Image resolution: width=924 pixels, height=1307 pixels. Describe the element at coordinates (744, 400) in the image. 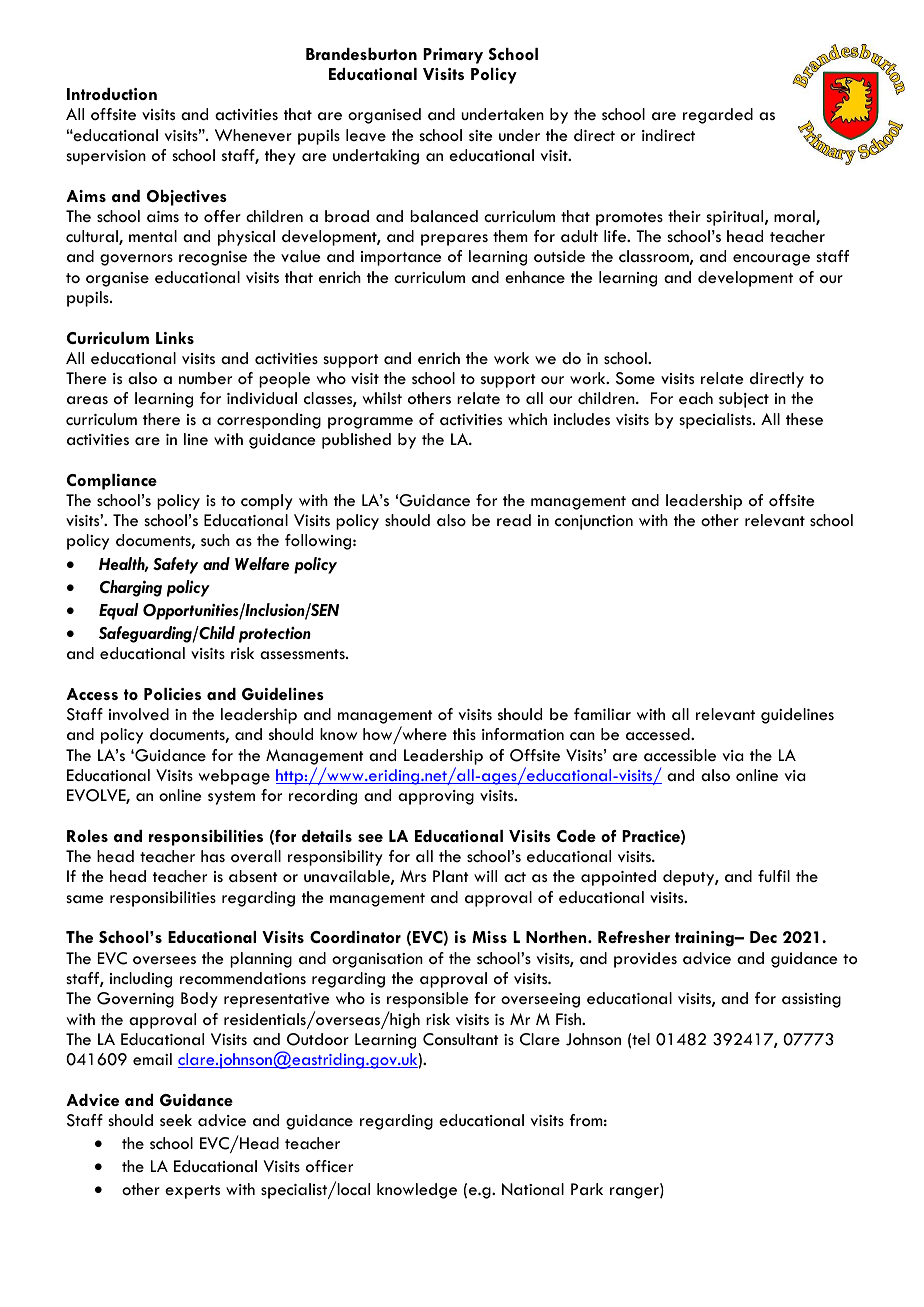

I see `subject` at that location.
